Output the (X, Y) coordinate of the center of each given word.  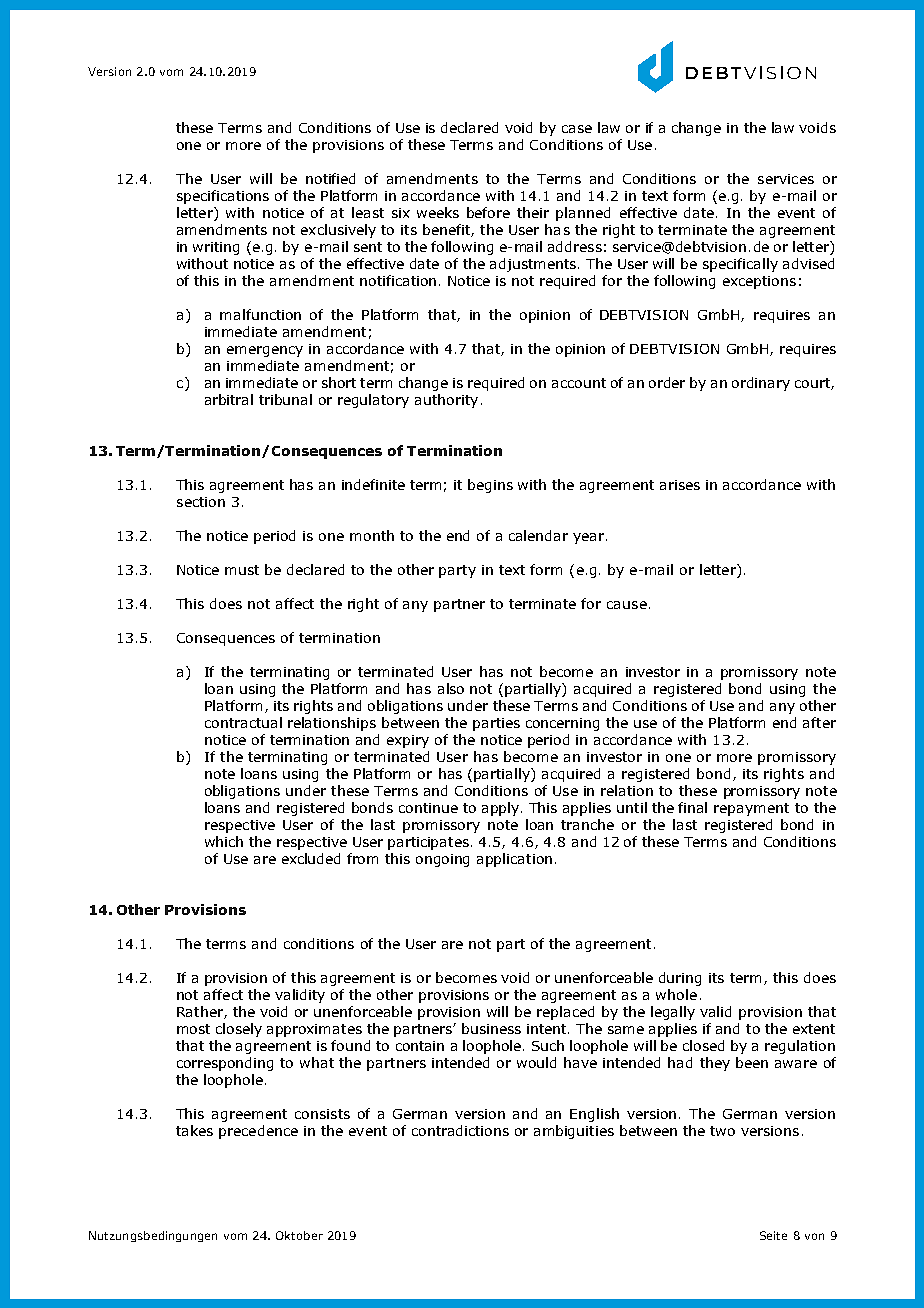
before (488, 212)
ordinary (761, 384)
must (242, 570)
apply (502, 809)
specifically (740, 265)
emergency (265, 351)
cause (627, 605)
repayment (751, 809)
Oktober (299, 1235)
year (588, 538)
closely (239, 1030)
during (680, 979)
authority (446, 401)
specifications (223, 197)
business (491, 1028)
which (224, 841)
